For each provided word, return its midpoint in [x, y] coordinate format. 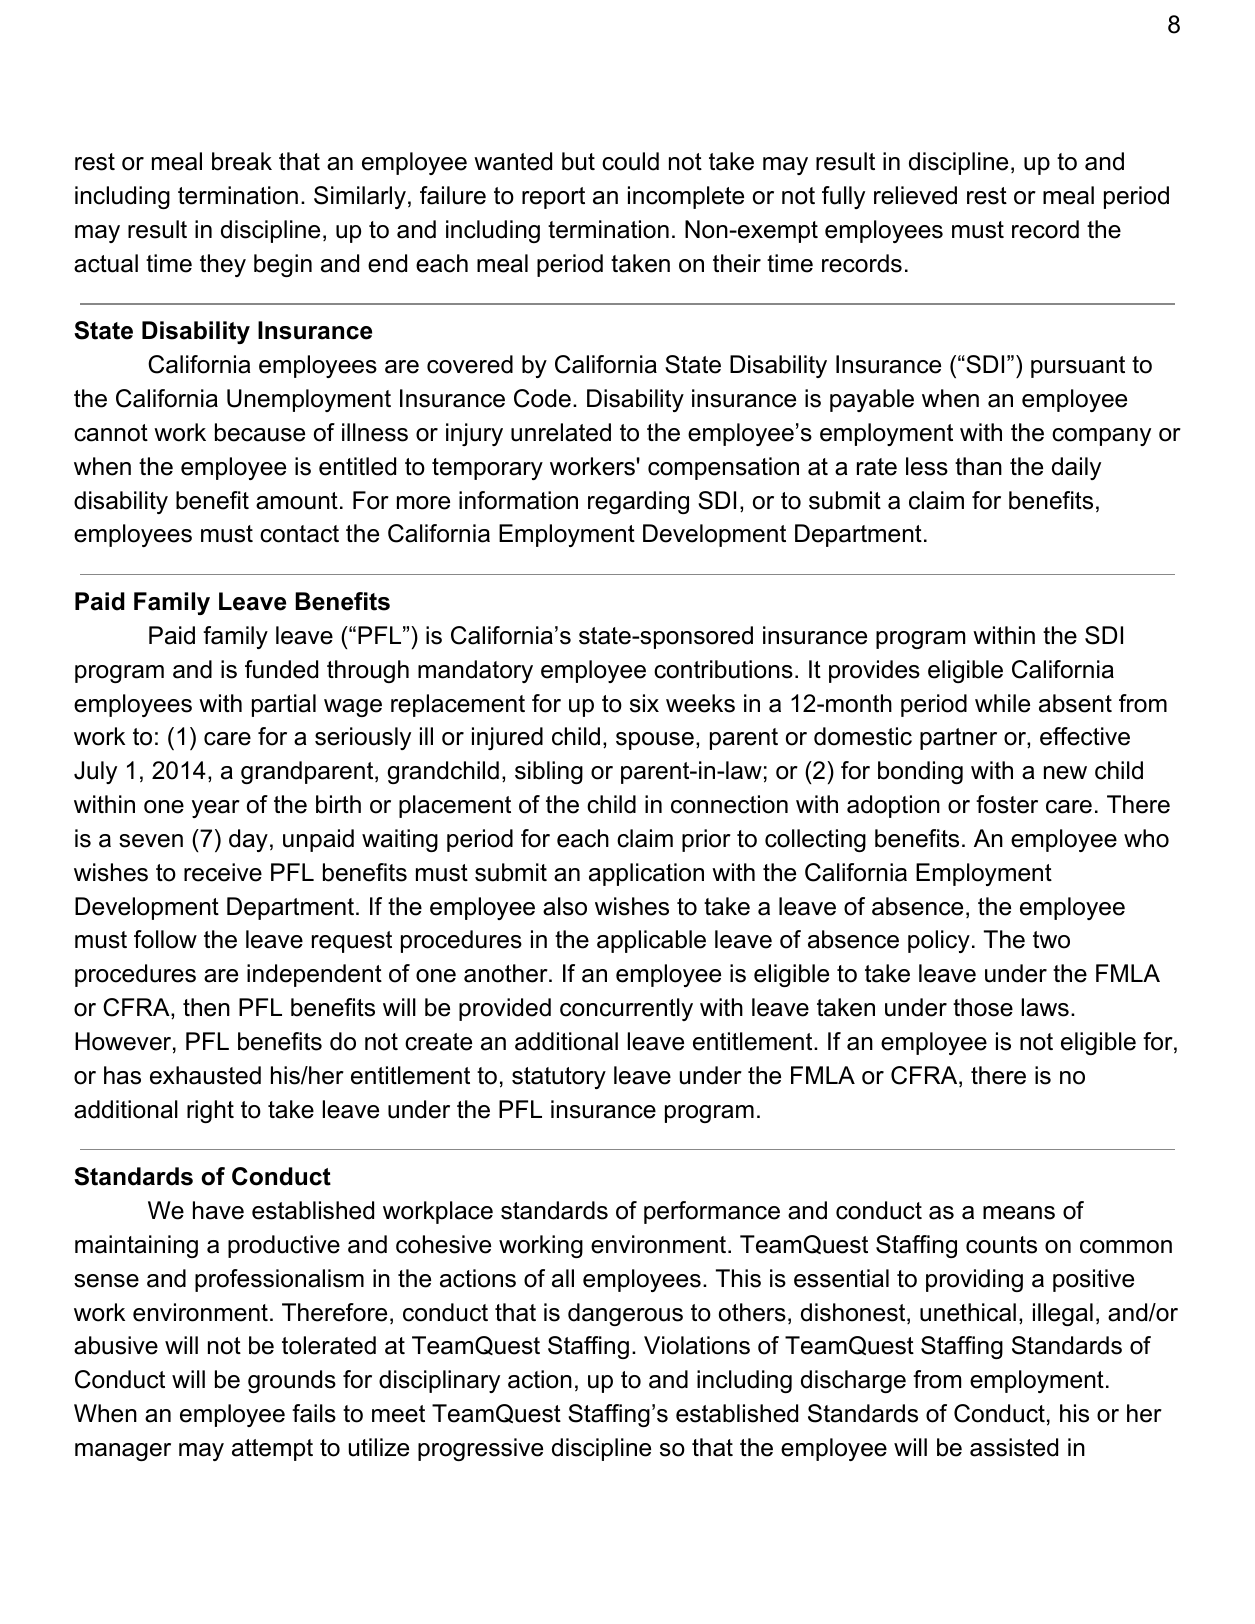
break [242, 161]
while [1002, 703]
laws [1045, 1007]
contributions [723, 669]
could [630, 161]
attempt [272, 1450]
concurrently [626, 1009]
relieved [915, 195]
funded [281, 669]
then [206, 1007]
